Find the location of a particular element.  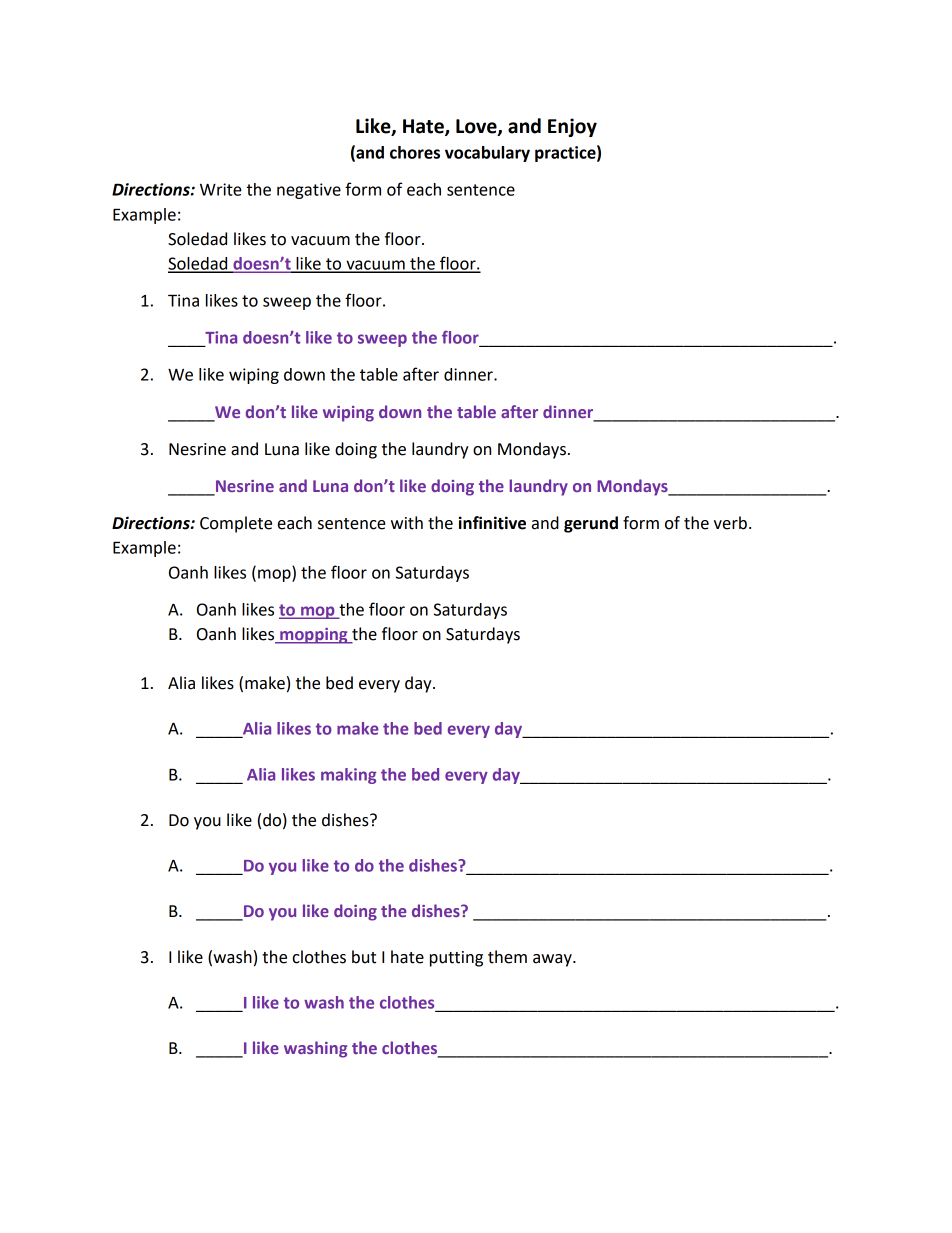

Write is located at coordinates (221, 189).
